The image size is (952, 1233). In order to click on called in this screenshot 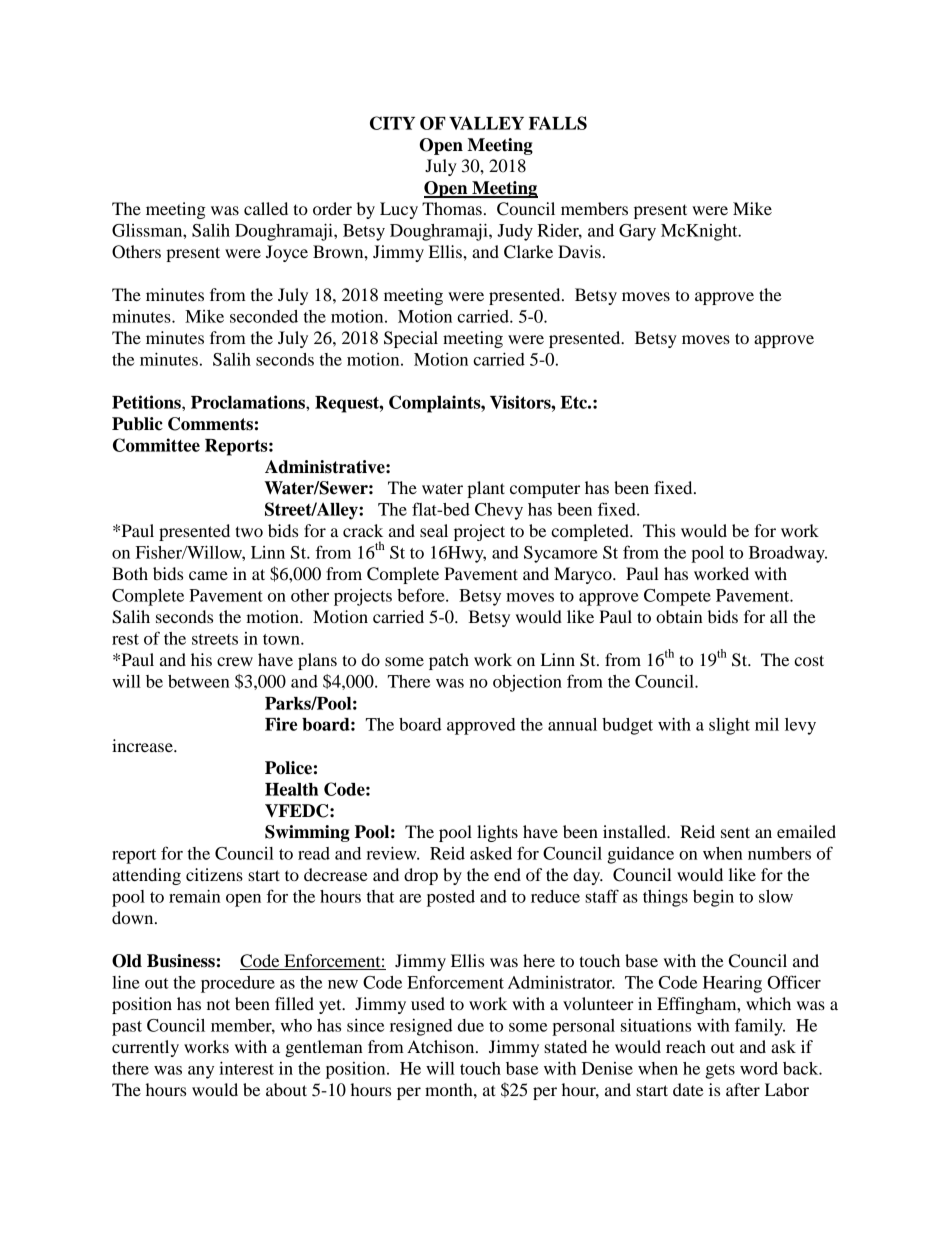, I will do `click(266, 208)`.
